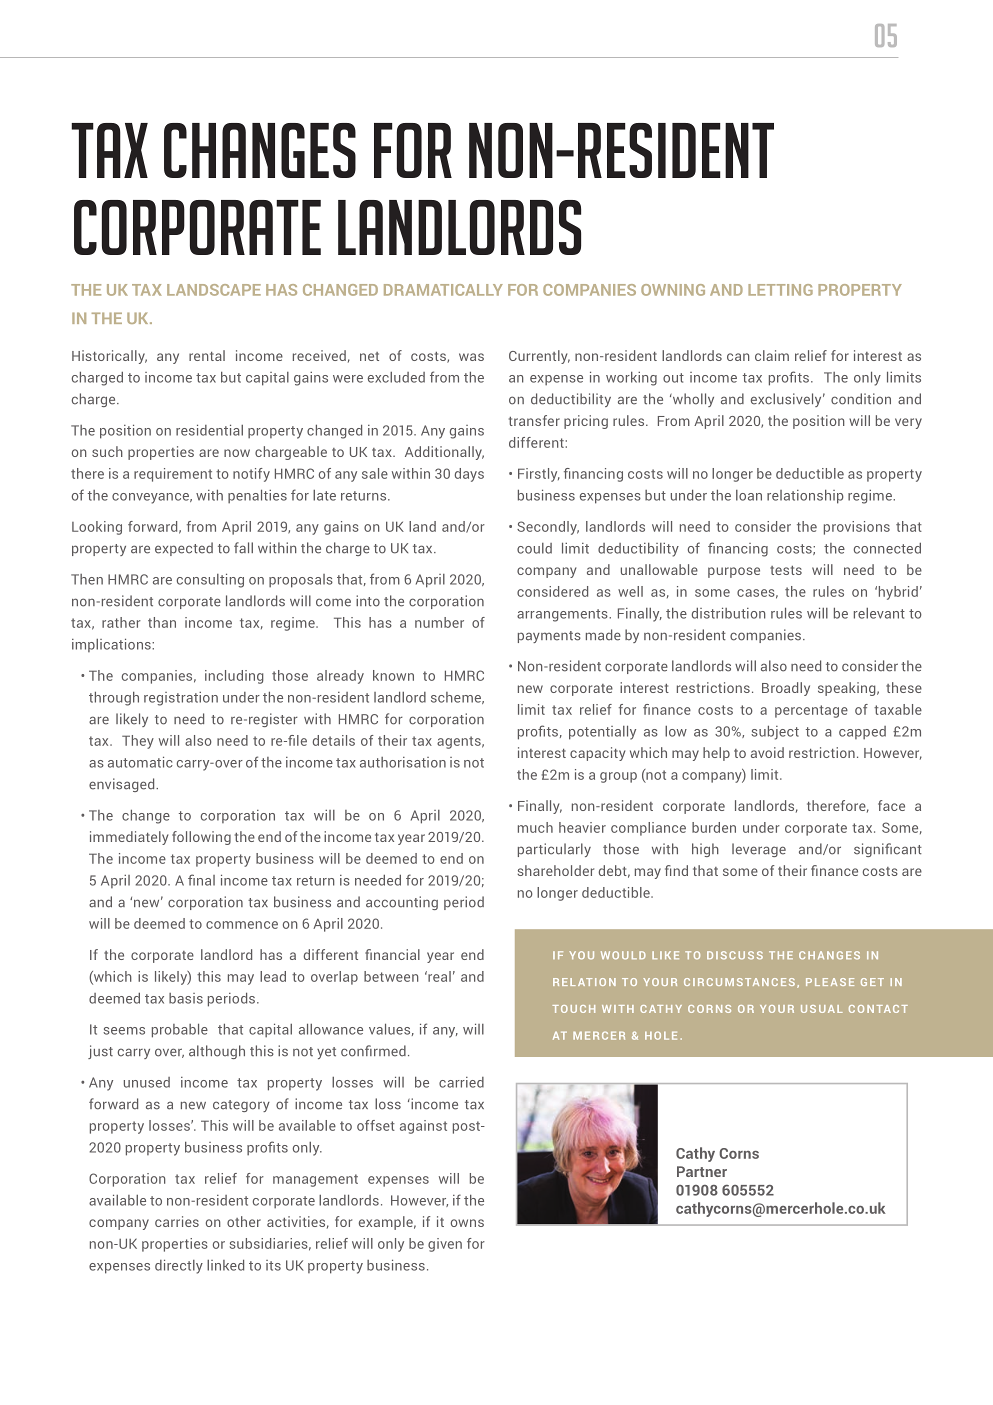 The width and height of the image is (993, 1405). What do you see at coordinates (207, 355) in the image?
I see `rental` at bounding box center [207, 355].
